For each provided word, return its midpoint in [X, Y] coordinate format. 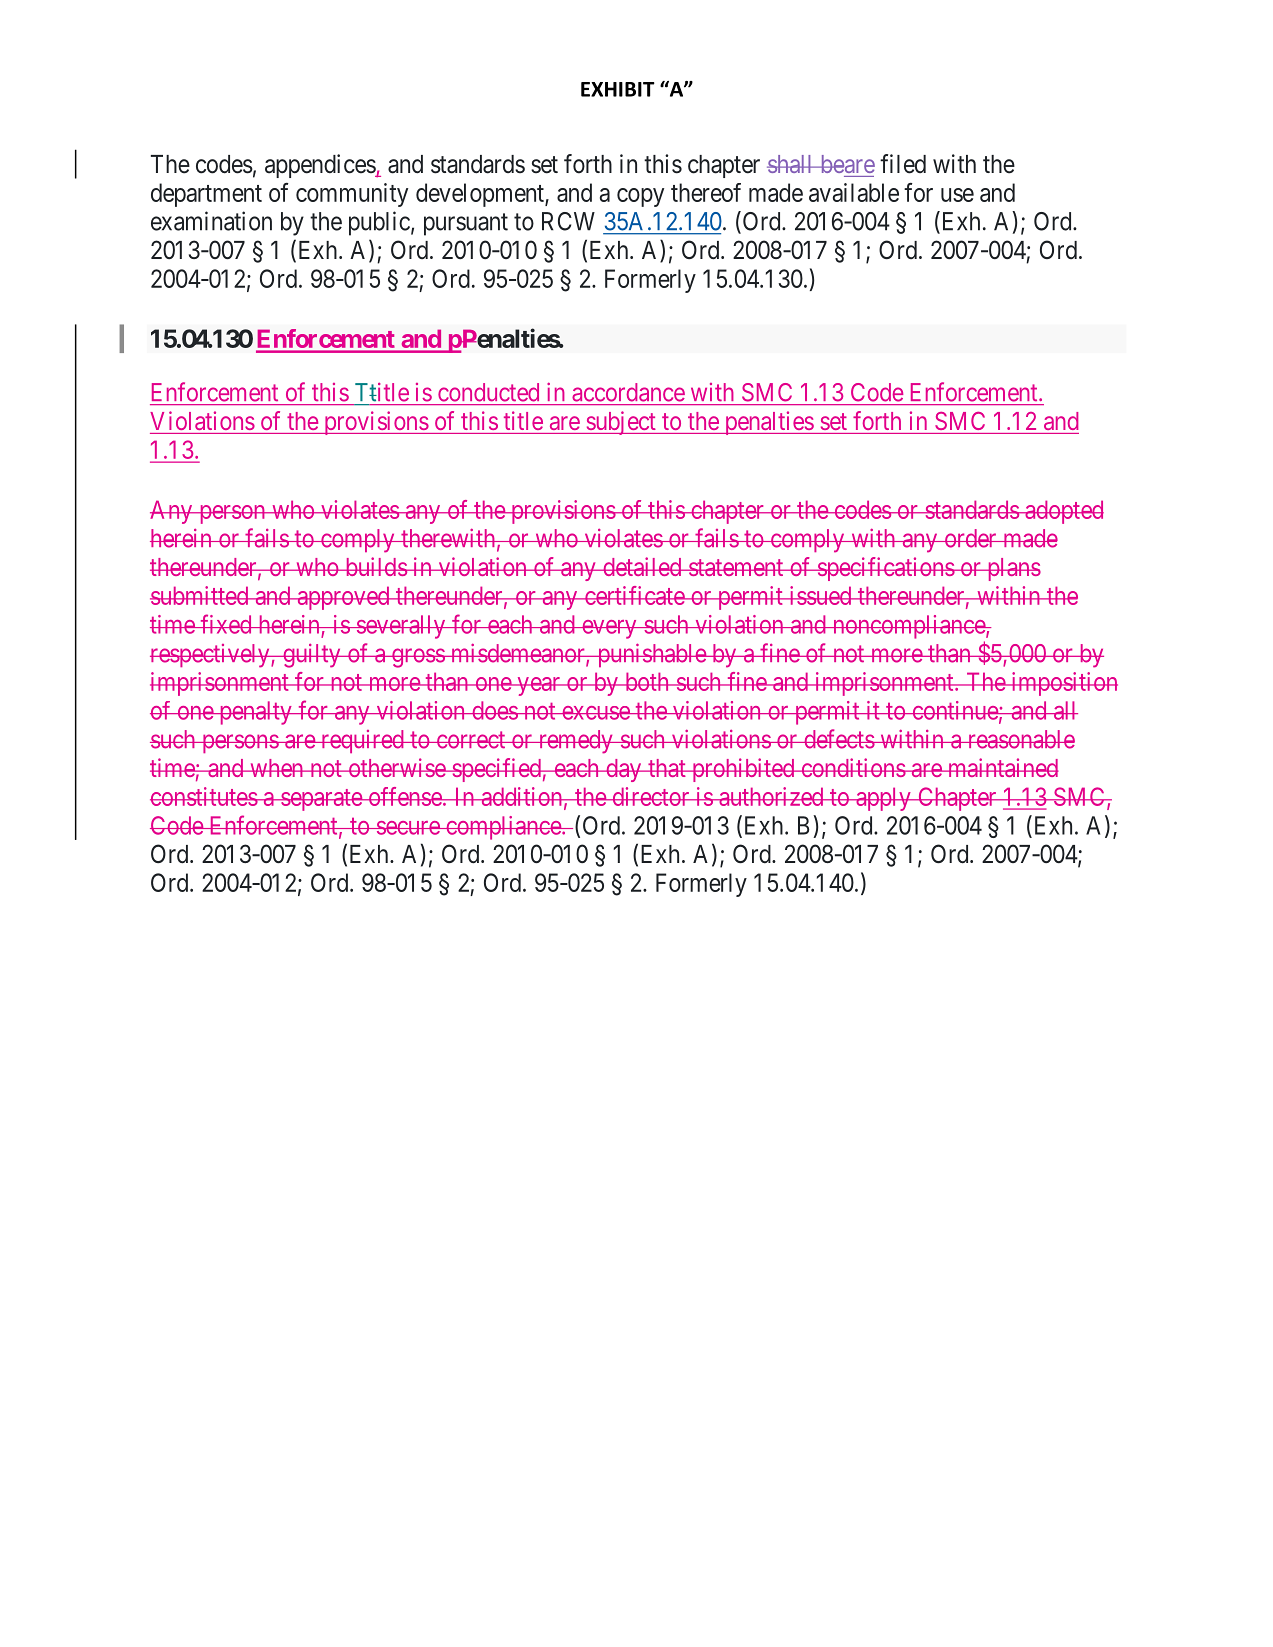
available [854, 192]
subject [621, 423]
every [609, 629]
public [379, 223]
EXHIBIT [618, 89]
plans [1013, 569]
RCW [568, 221]
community [352, 195]
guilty [312, 656]
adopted [1063, 512]
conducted [488, 392]
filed [903, 164]
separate [321, 800]
